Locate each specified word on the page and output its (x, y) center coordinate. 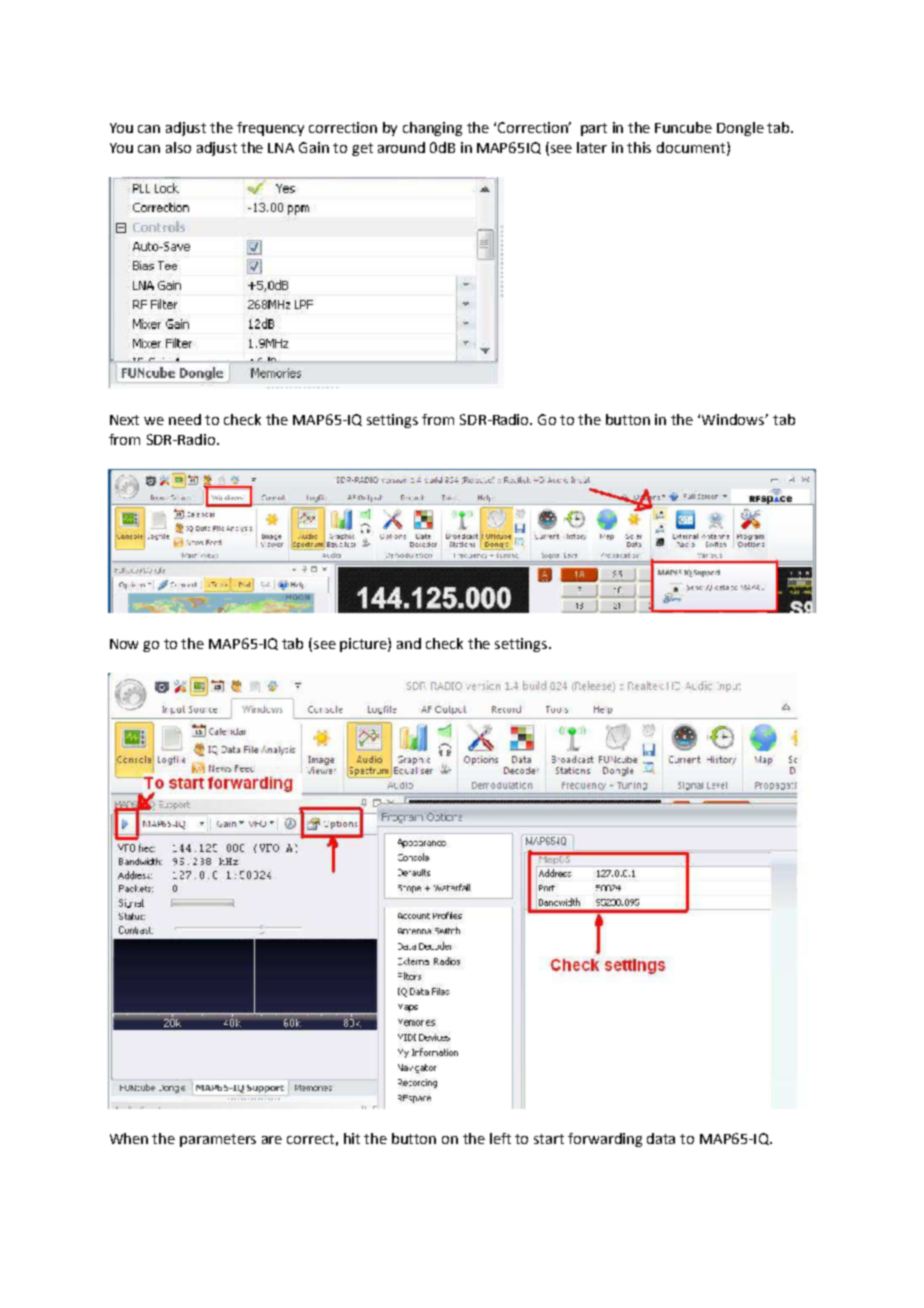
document (692, 148)
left (500, 1138)
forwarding (605, 1140)
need (185, 419)
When (129, 1138)
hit (352, 1138)
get (362, 149)
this (639, 147)
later (592, 147)
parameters (218, 1140)
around (401, 147)
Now (124, 644)
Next (124, 420)
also (178, 147)
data (661, 1138)
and (409, 643)
